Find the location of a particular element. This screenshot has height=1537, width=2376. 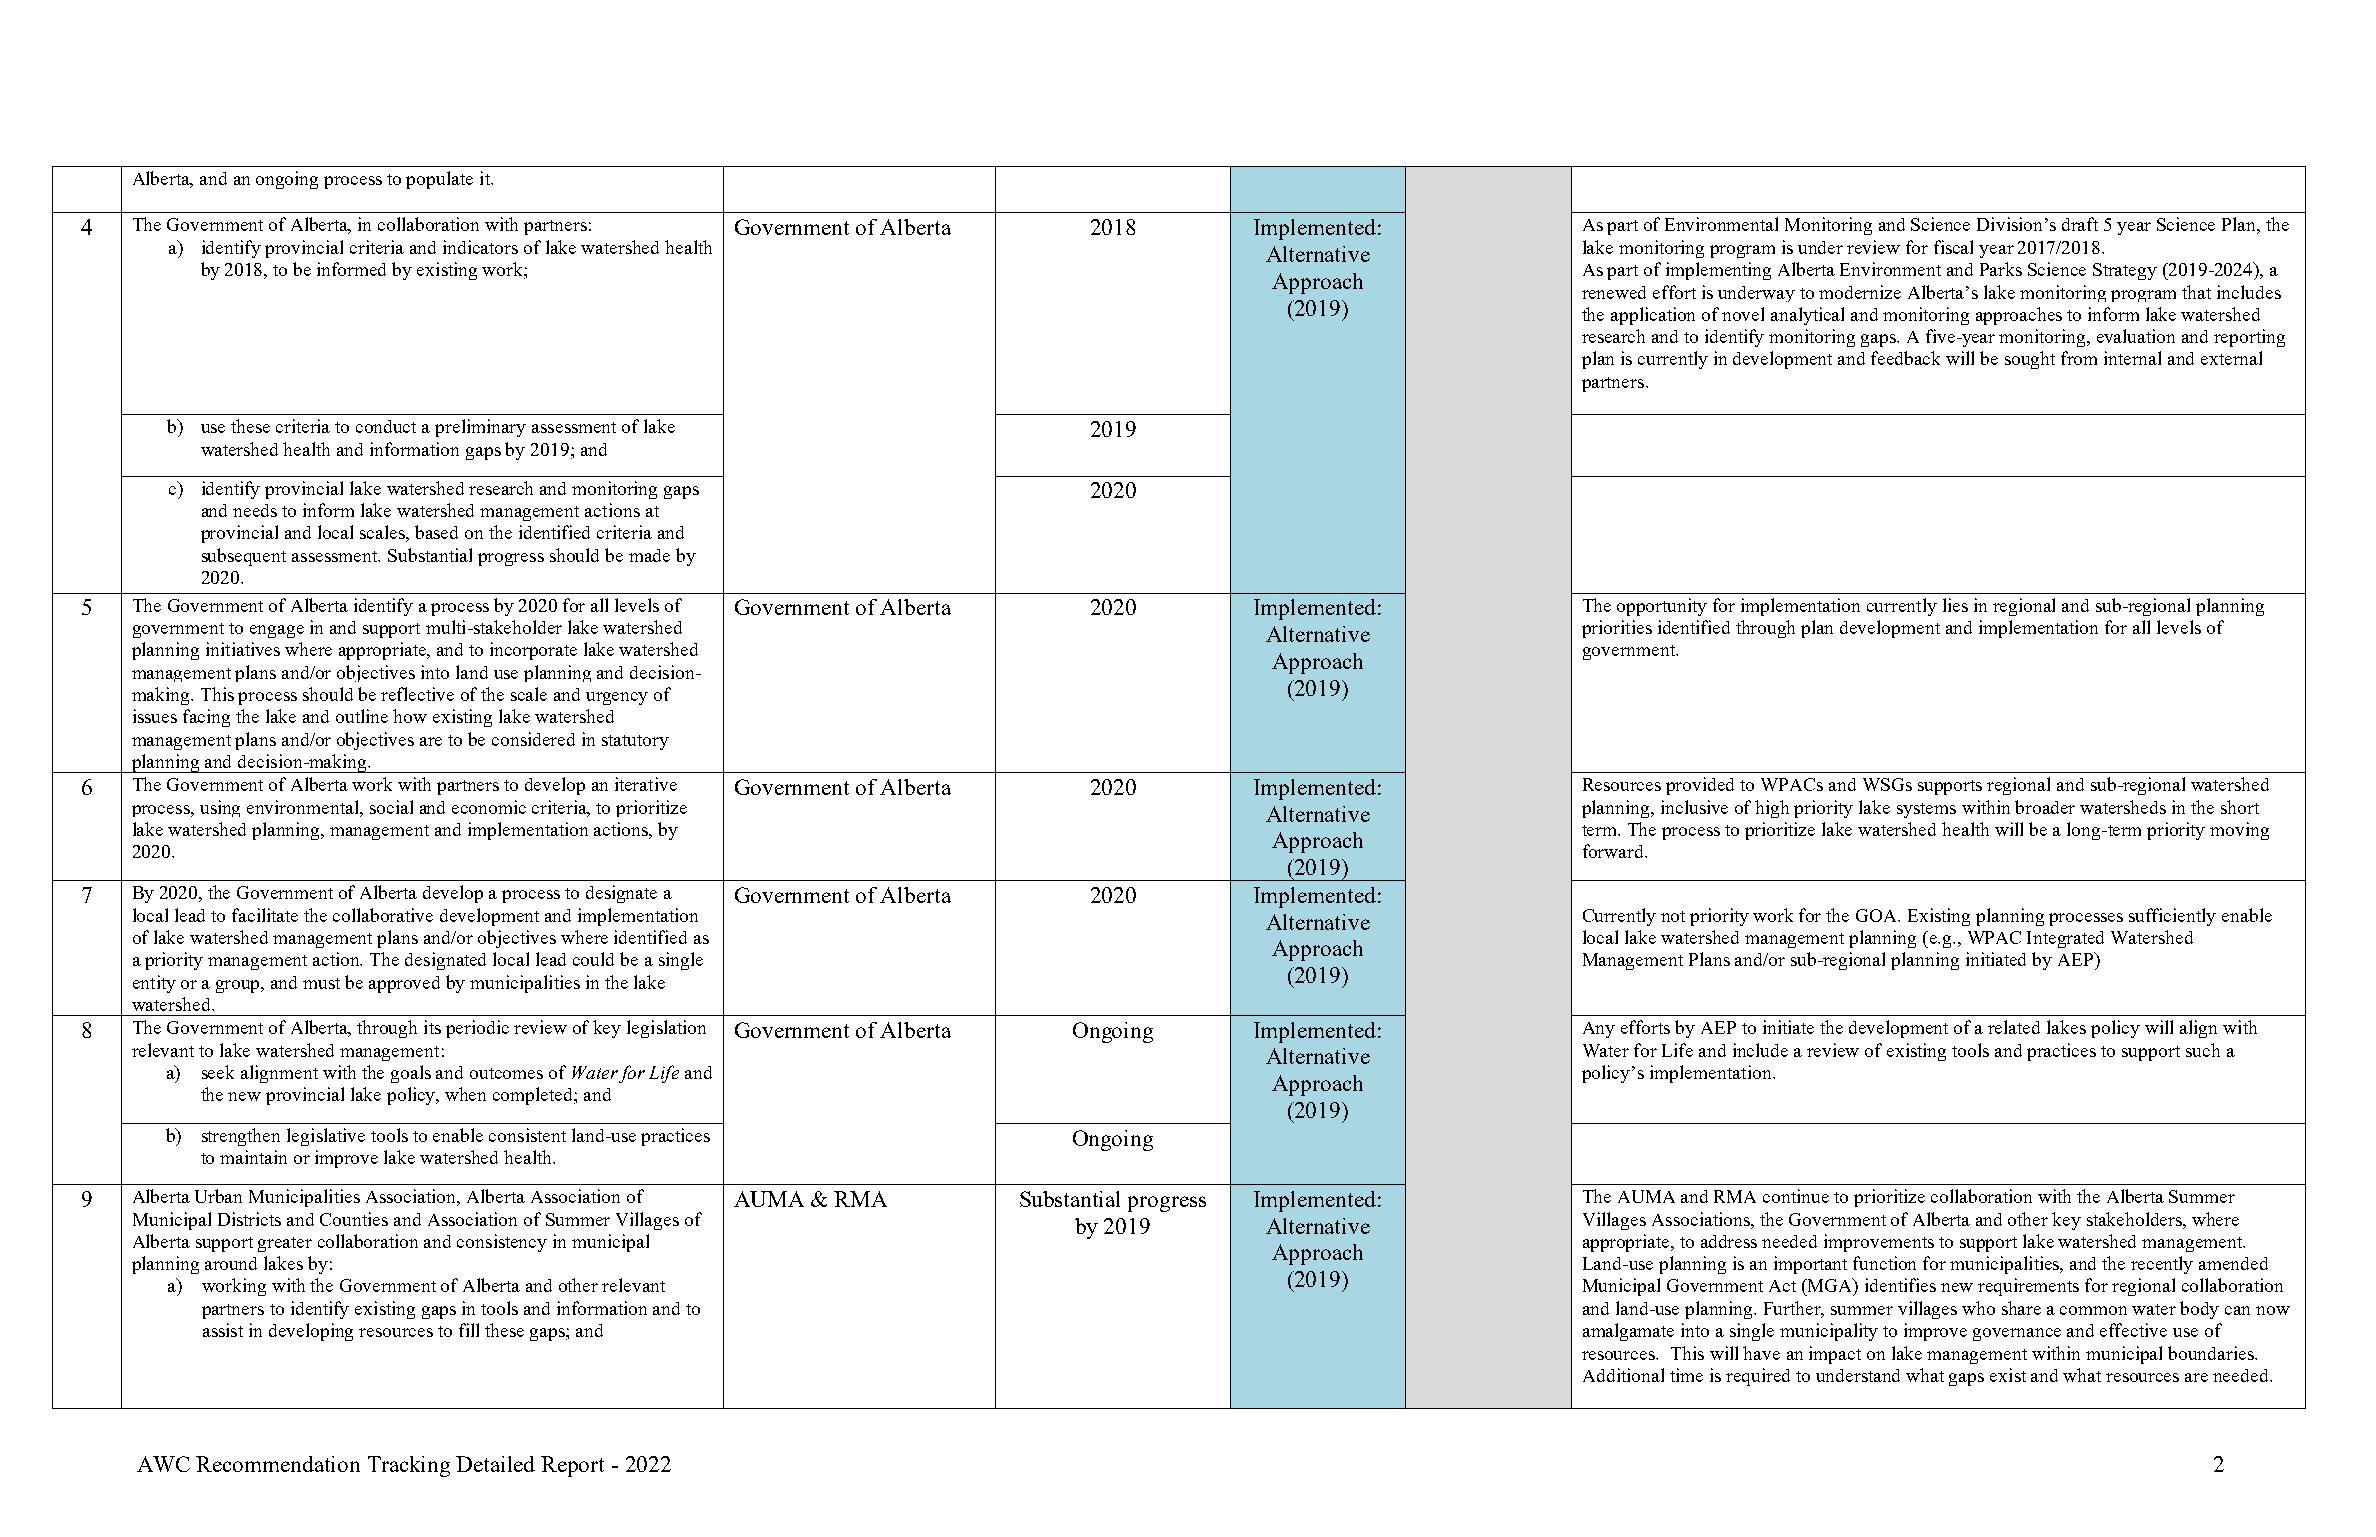

renewed is located at coordinates (1614, 292).
